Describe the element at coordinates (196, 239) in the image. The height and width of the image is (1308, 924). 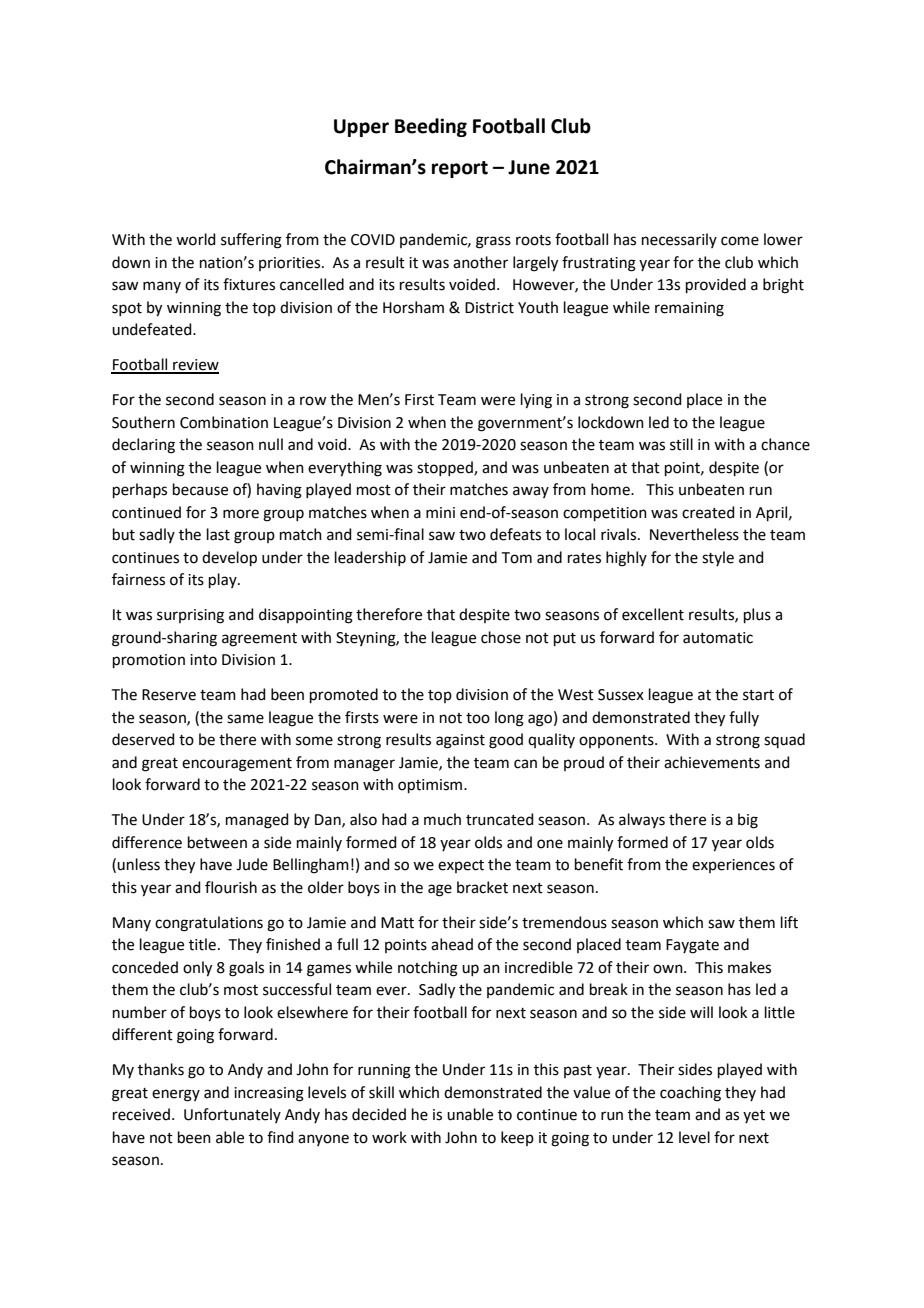
I see `world` at that location.
